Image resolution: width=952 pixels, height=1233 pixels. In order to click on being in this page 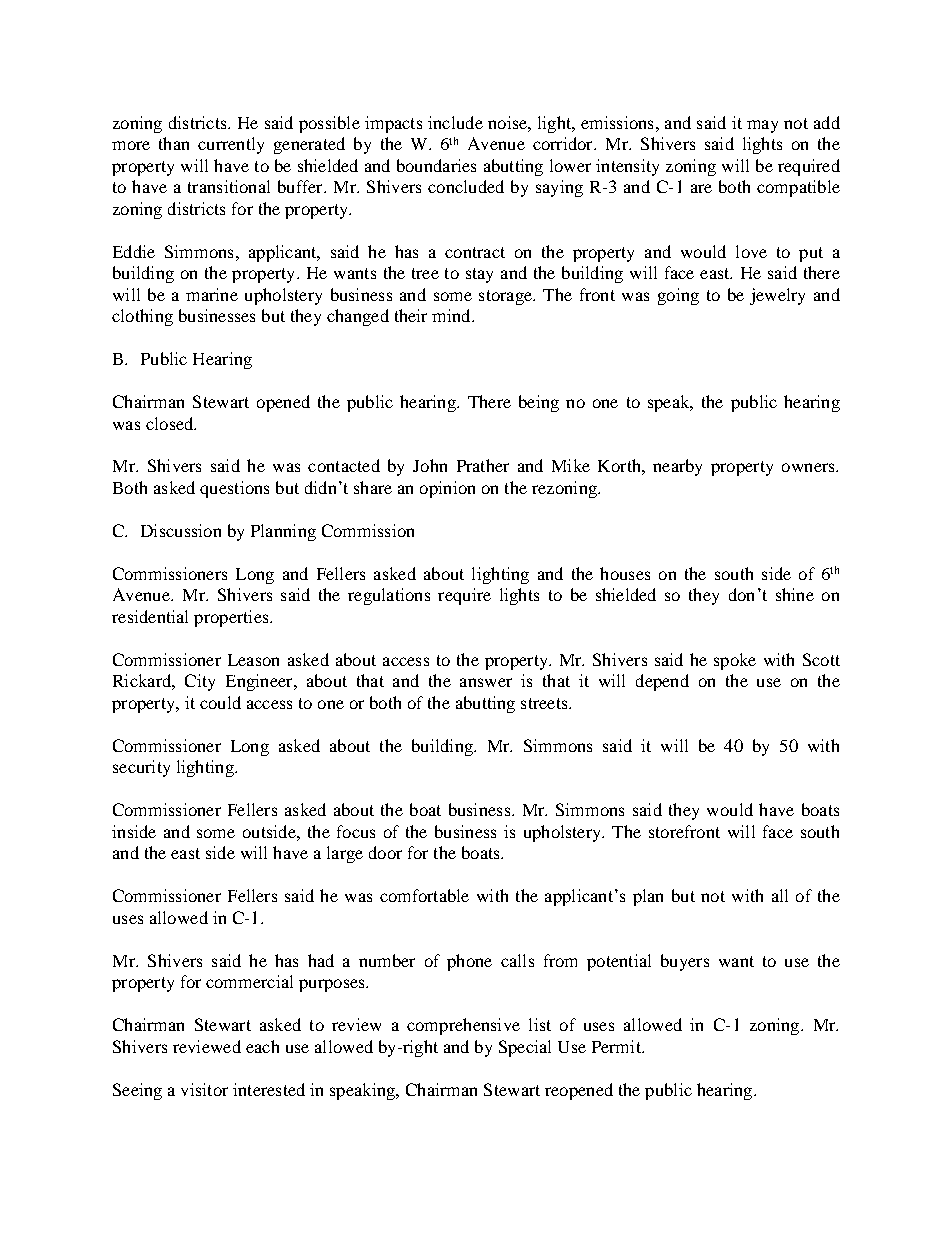, I will do `click(539, 403)`.
